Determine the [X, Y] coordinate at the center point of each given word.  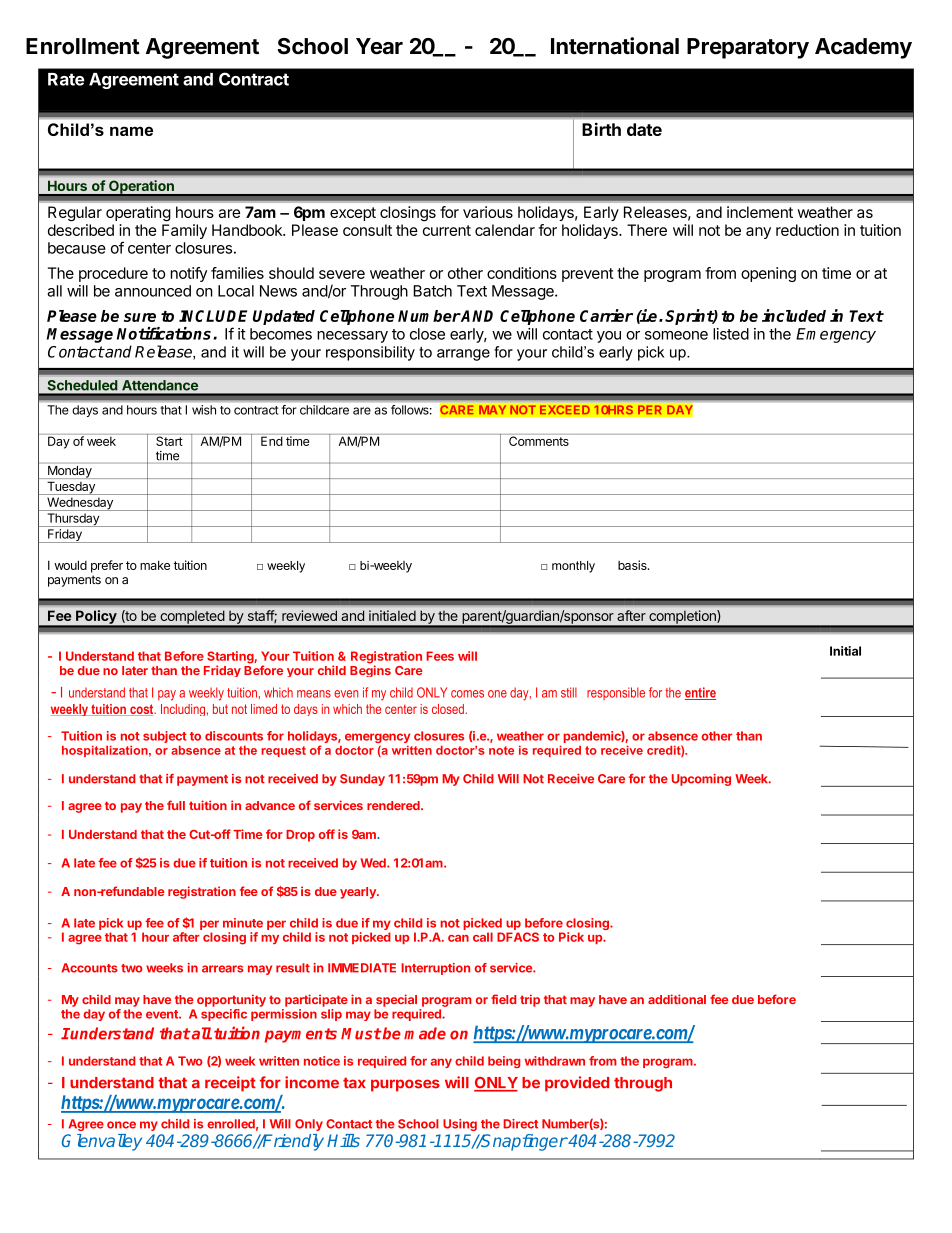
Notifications [164, 333]
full [176, 805]
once [121, 1125]
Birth [601, 129]
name [131, 131]
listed [731, 334]
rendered [394, 805]
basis [633, 565]
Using [460, 1125]
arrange [463, 355]
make [155, 565]
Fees [440, 656]
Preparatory [748, 48]
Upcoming [701, 779]
